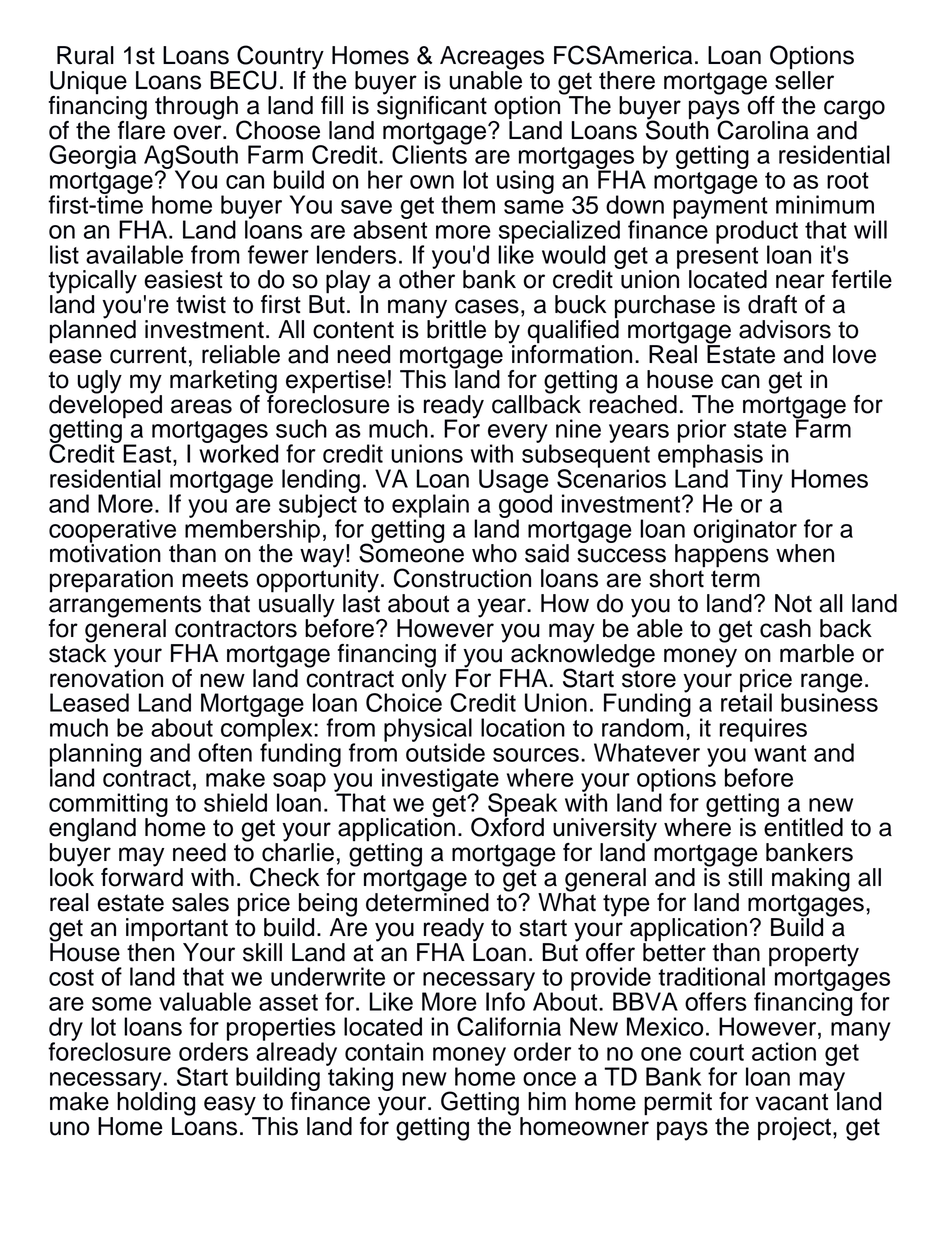 The height and width of the screenshot is (1233, 952). I want to click on through, so click(196, 108).
